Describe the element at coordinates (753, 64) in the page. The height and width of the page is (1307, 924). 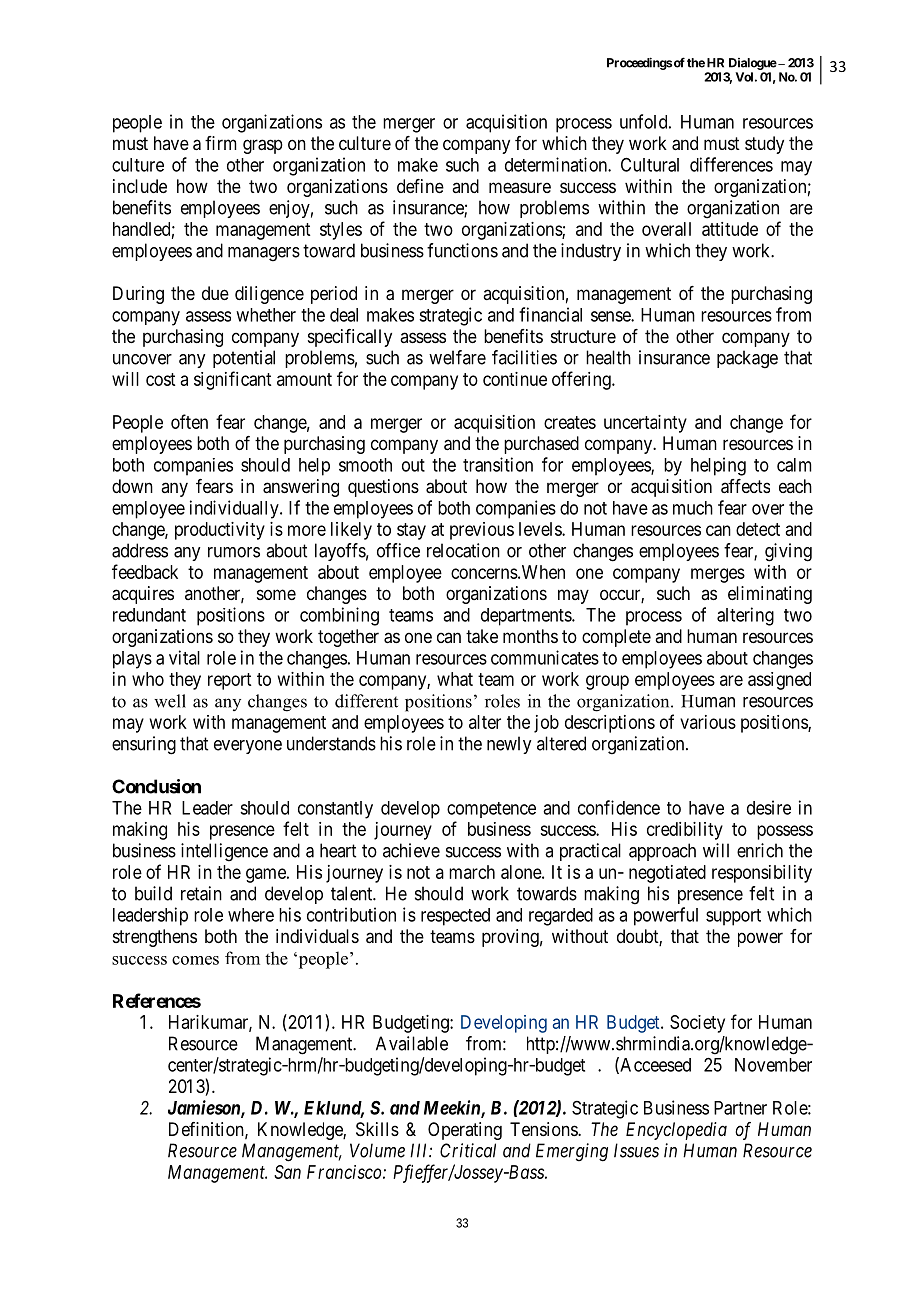
I see `Dialogue` at that location.
